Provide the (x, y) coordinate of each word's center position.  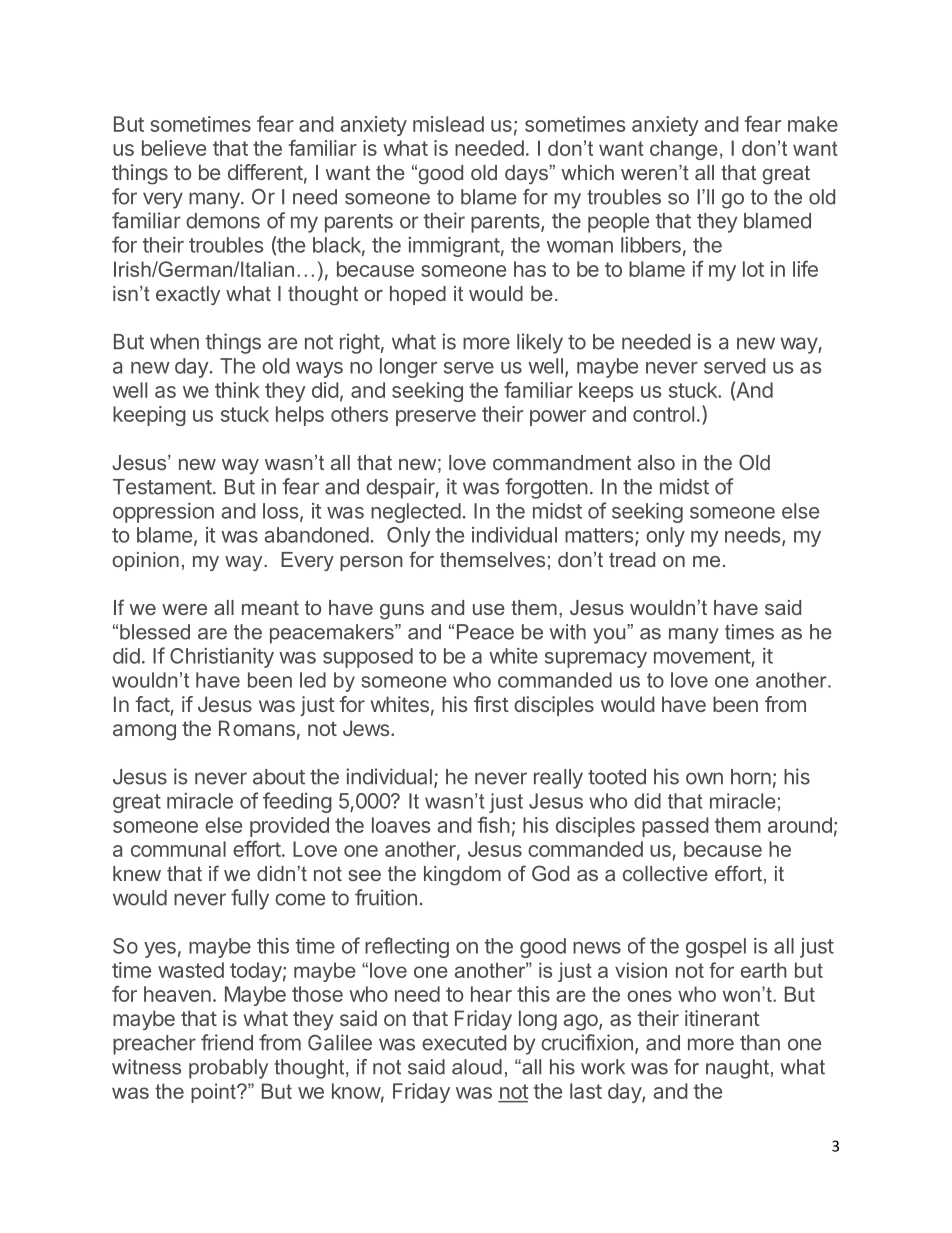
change (684, 150)
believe (174, 148)
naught (737, 1069)
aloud (477, 1067)
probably (228, 1069)
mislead (448, 124)
